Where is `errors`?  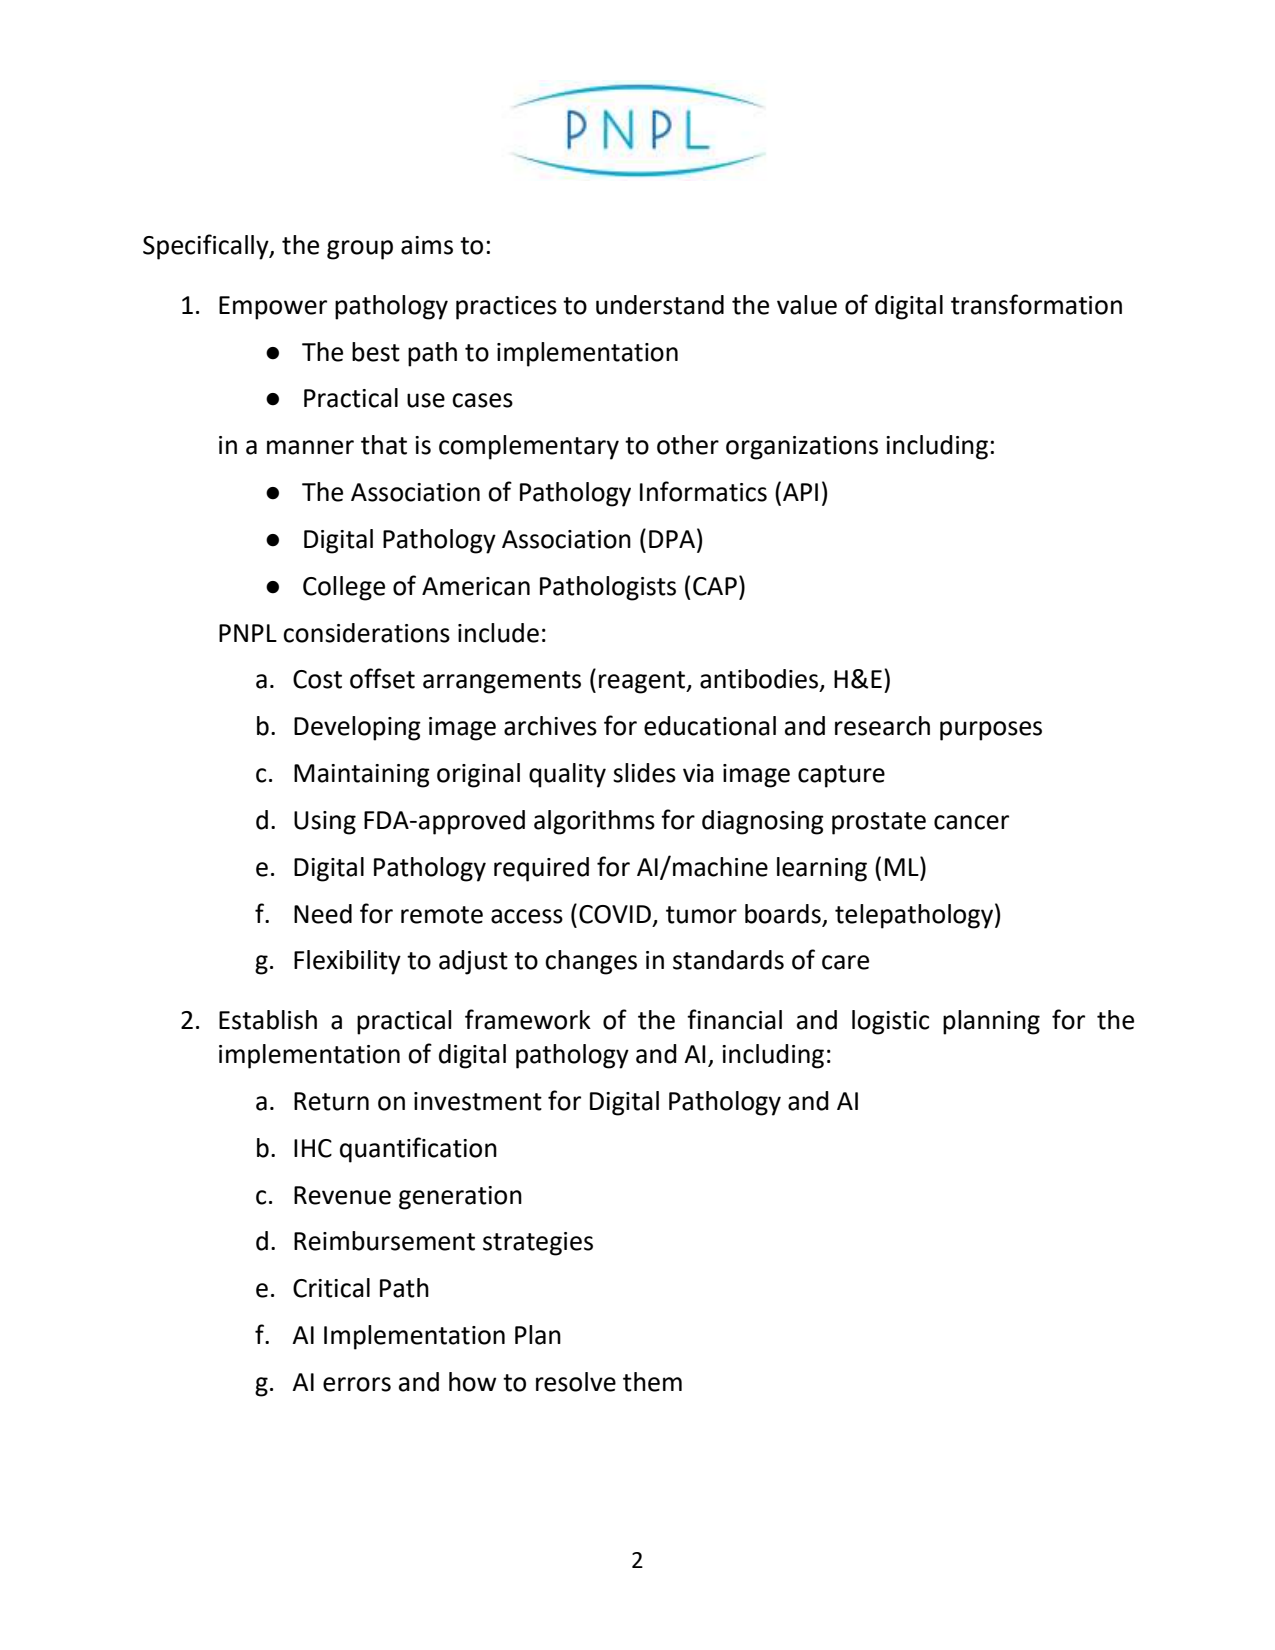
errors is located at coordinates (357, 1384).
